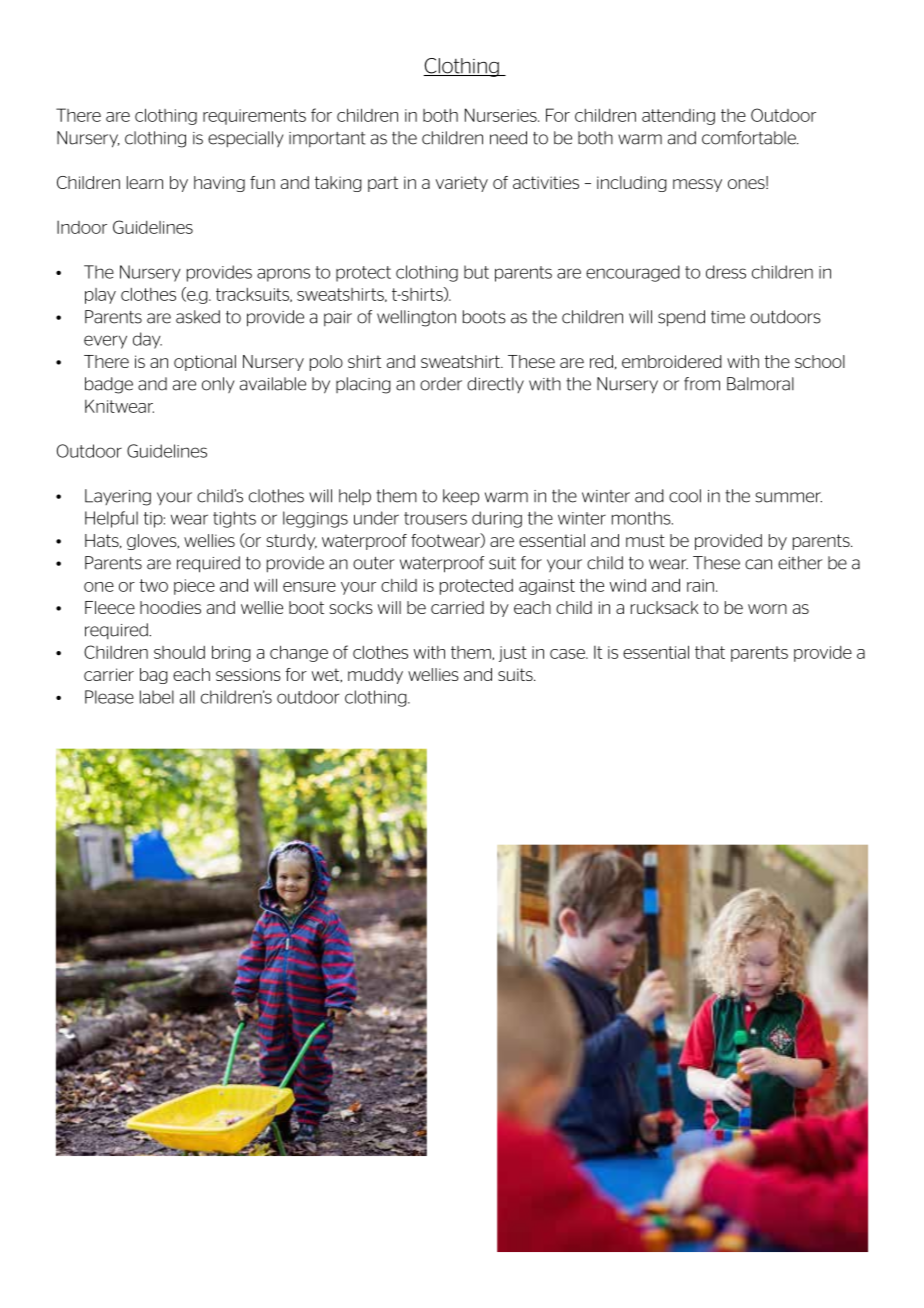 The height and width of the image is (1308, 924). Describe the element at coordinates (702, 384) in the image. I see `from` at that location.
